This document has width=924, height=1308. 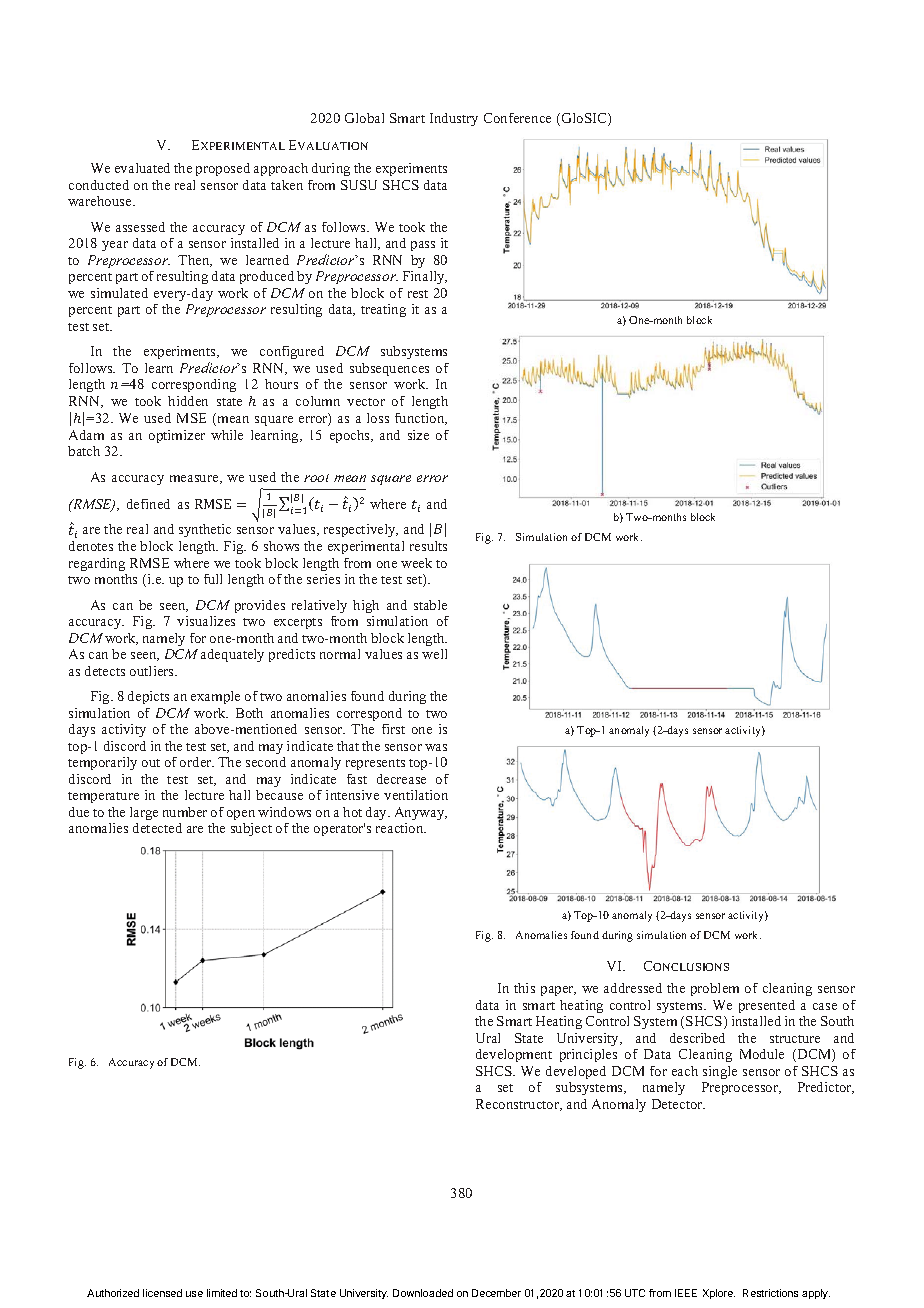 I want to click on Conference, so click(x=517, y=118).
